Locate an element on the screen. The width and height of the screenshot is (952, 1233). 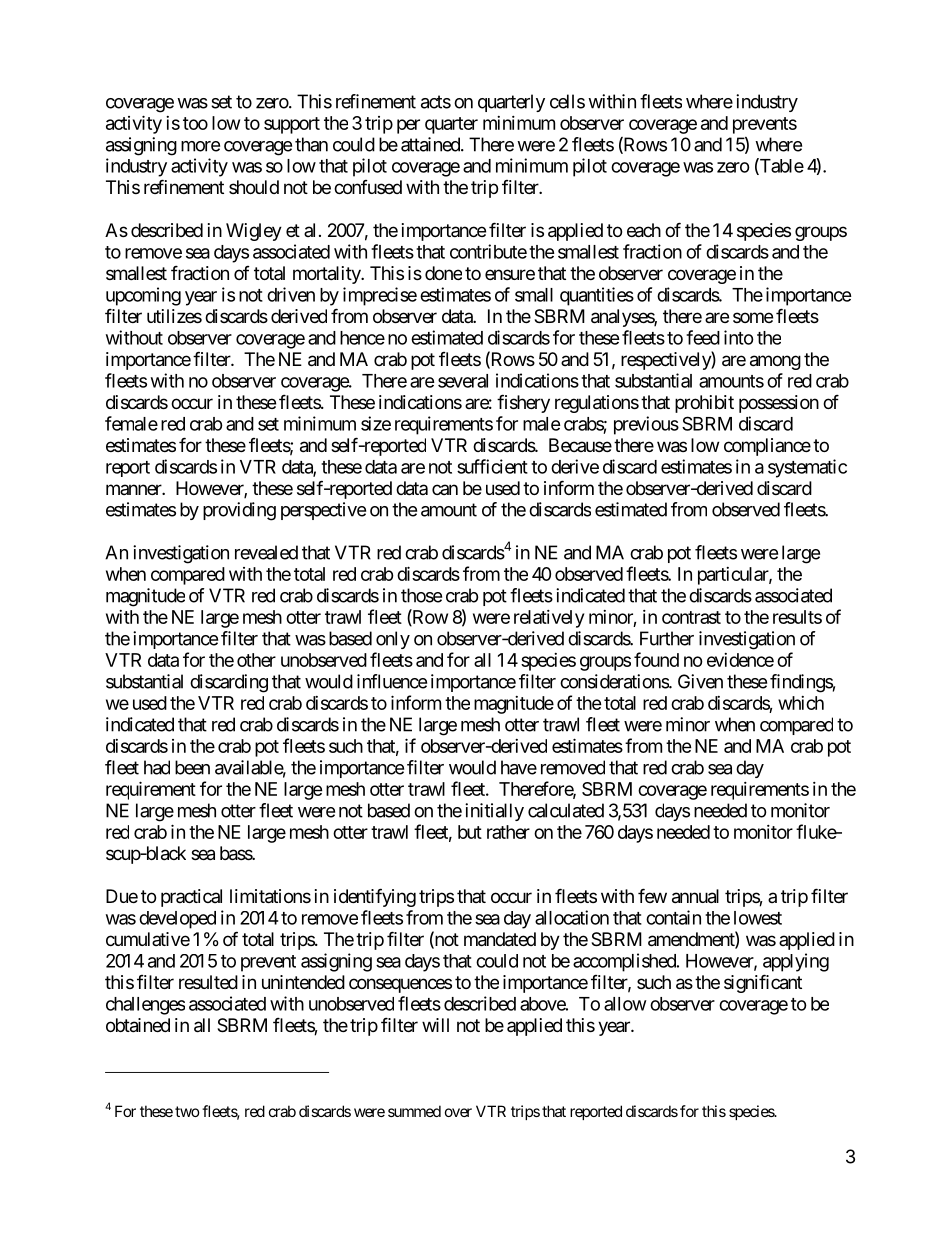
more is located at coordinates (200, 146).
